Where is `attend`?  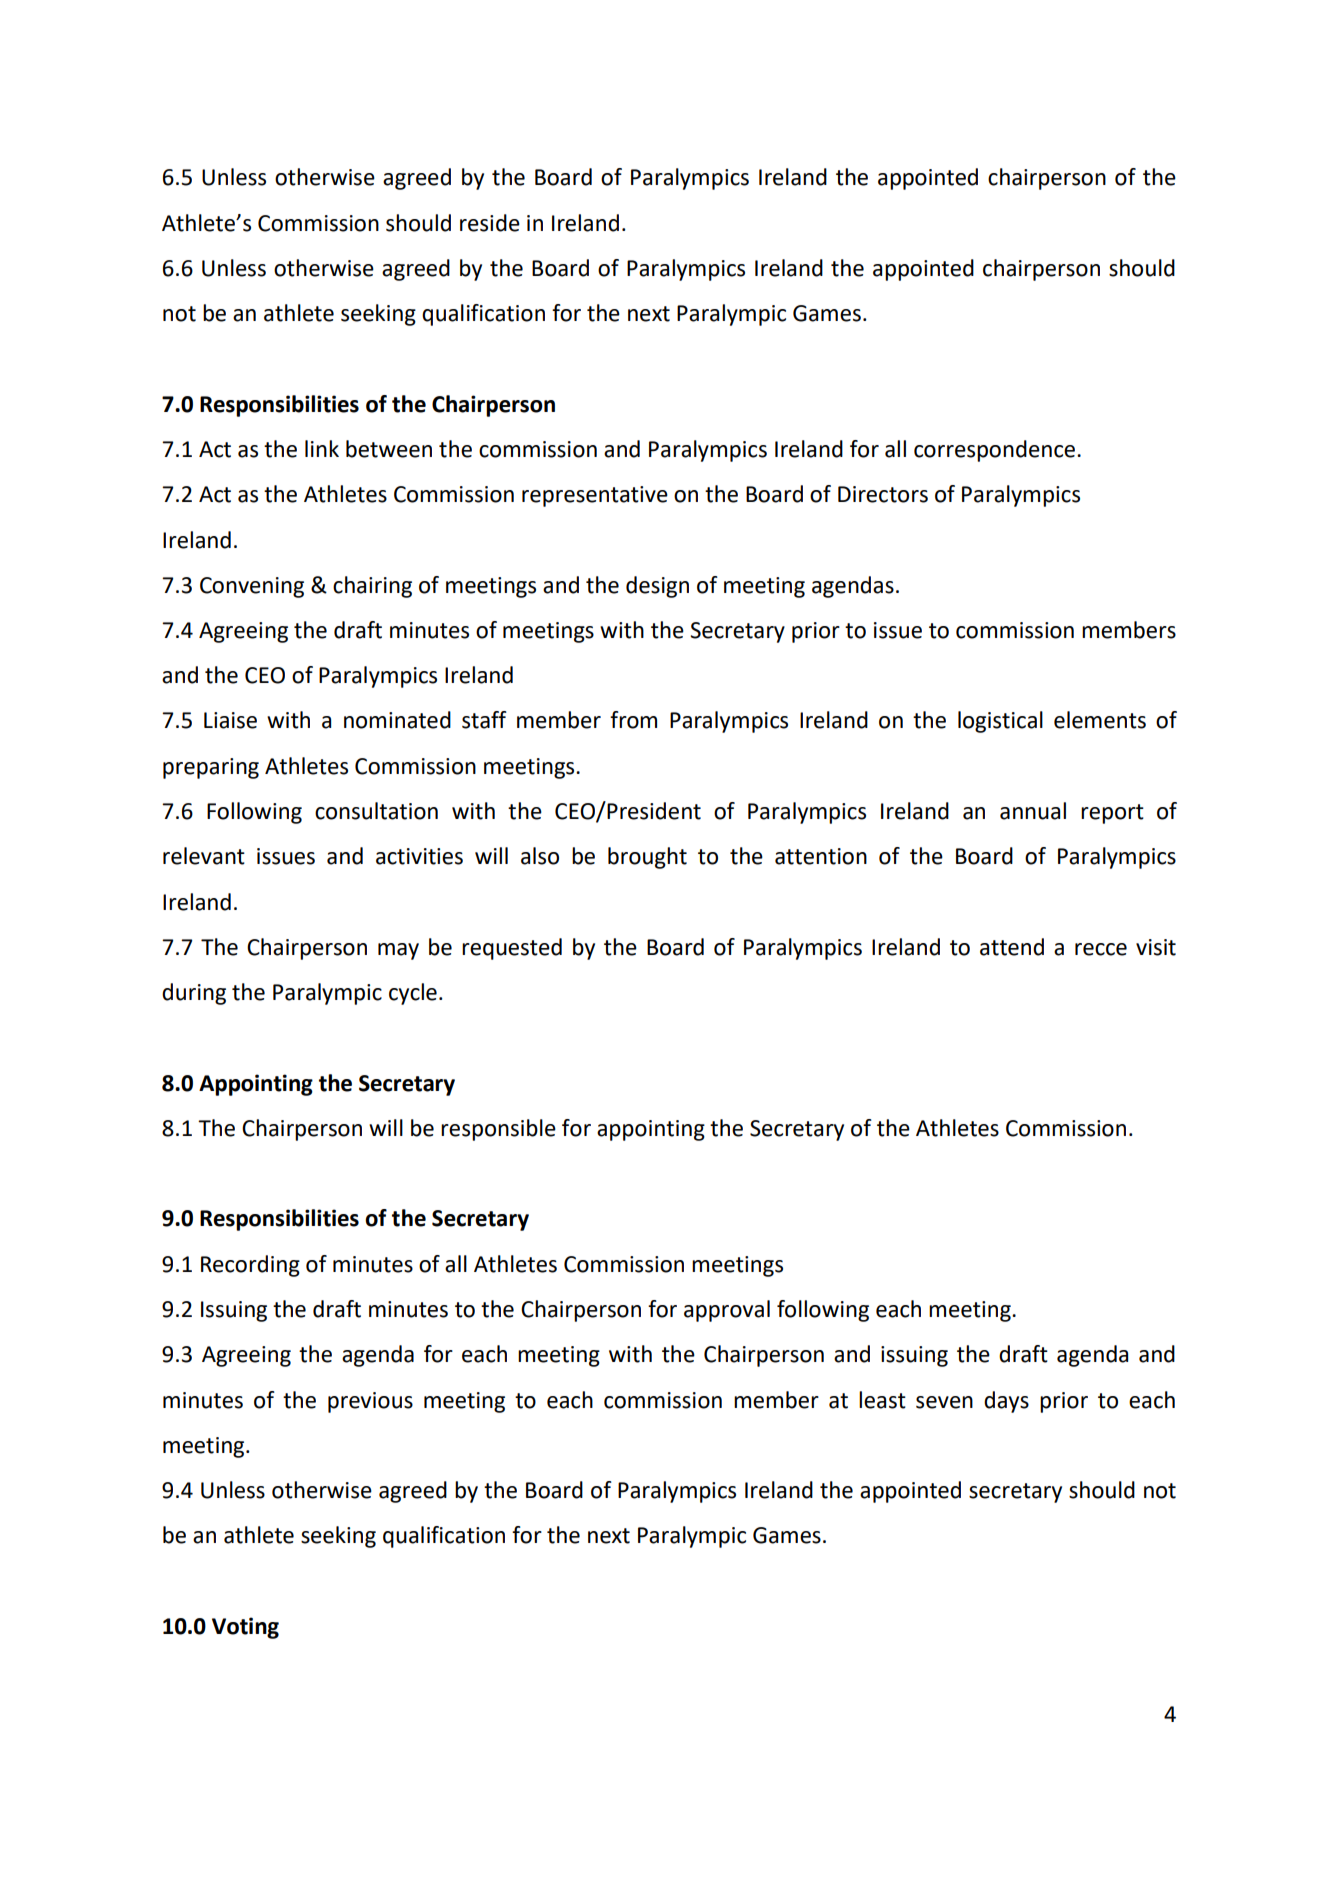
attend is located at coordinates (1012, 947).
